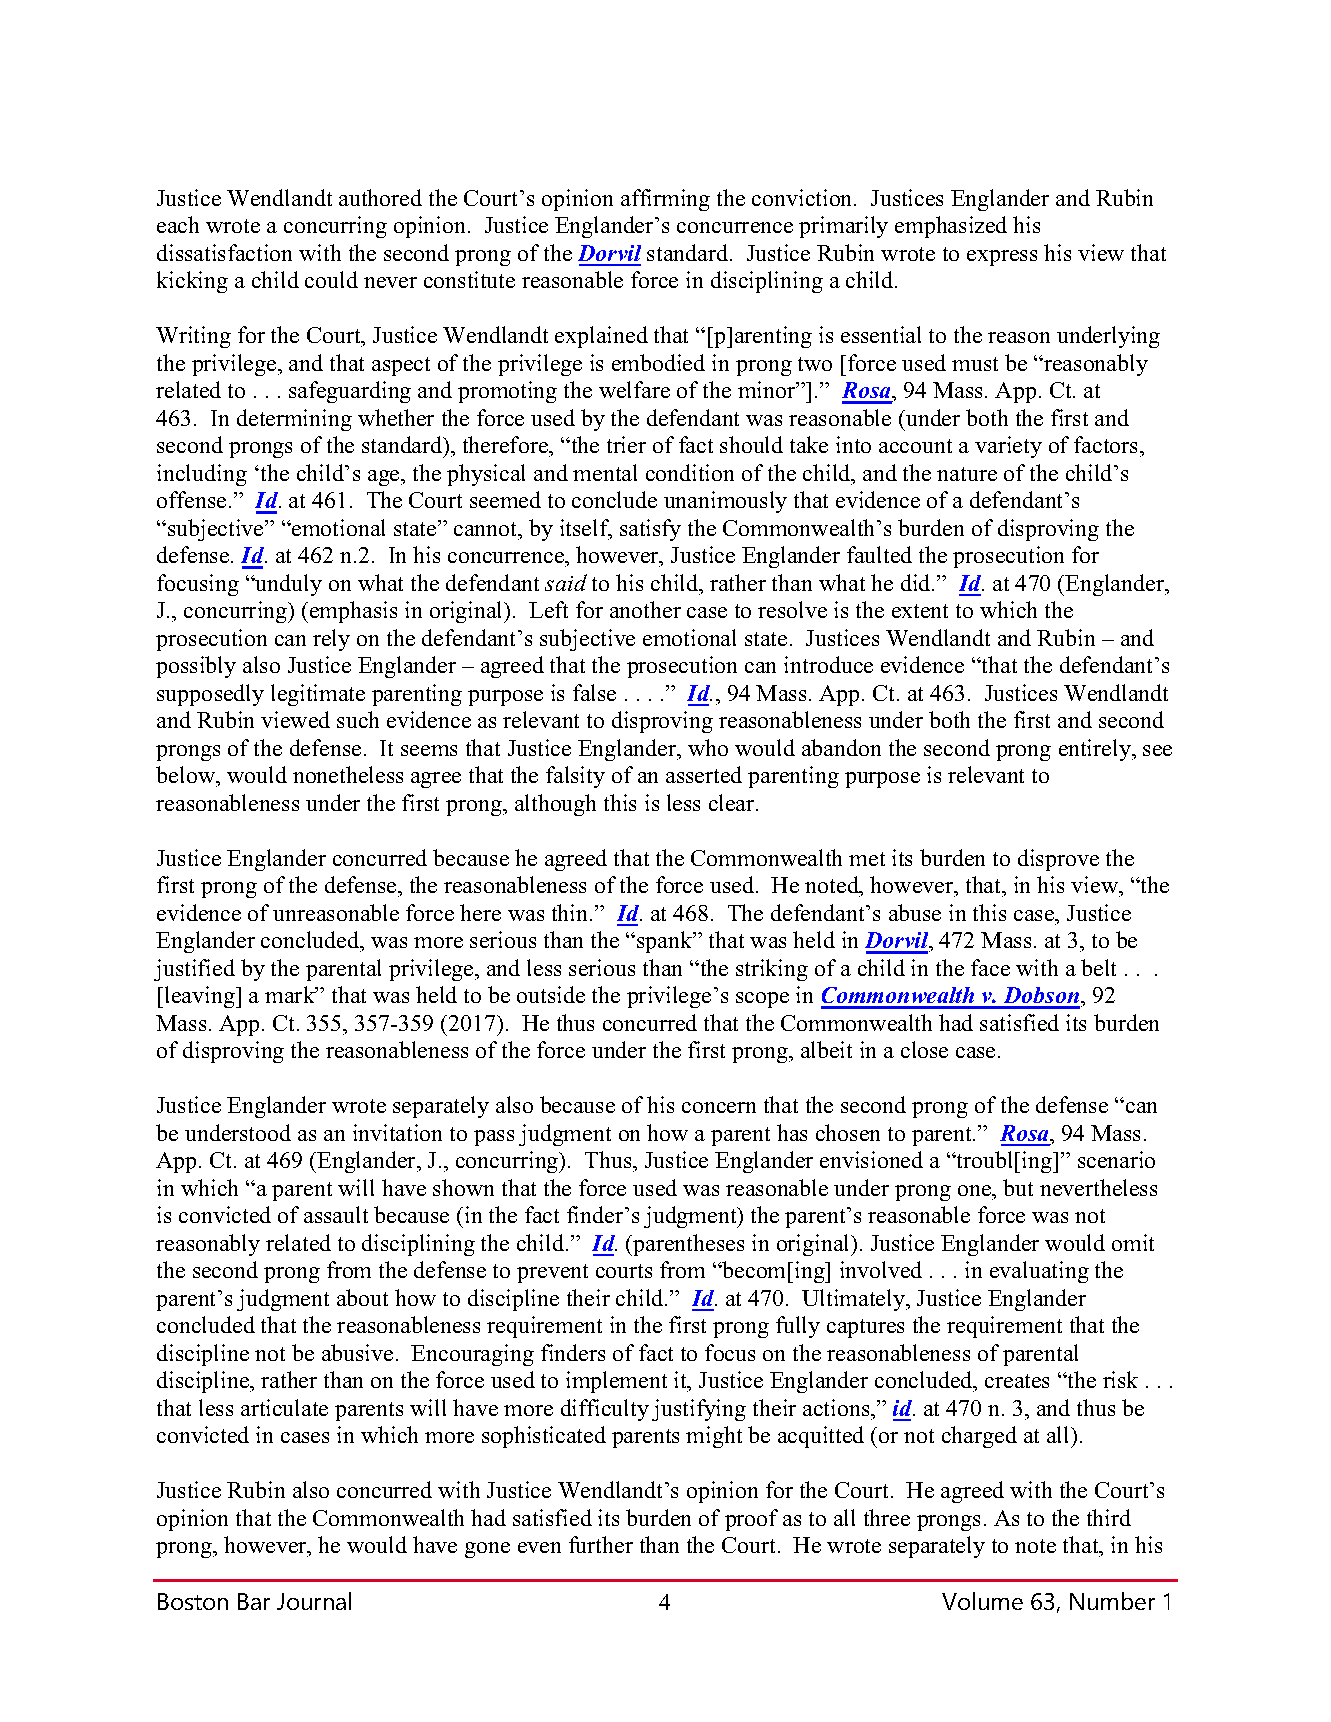 The height and width of the document is (1722, 1331). I want to click on satisfy, so click(650, 530).
